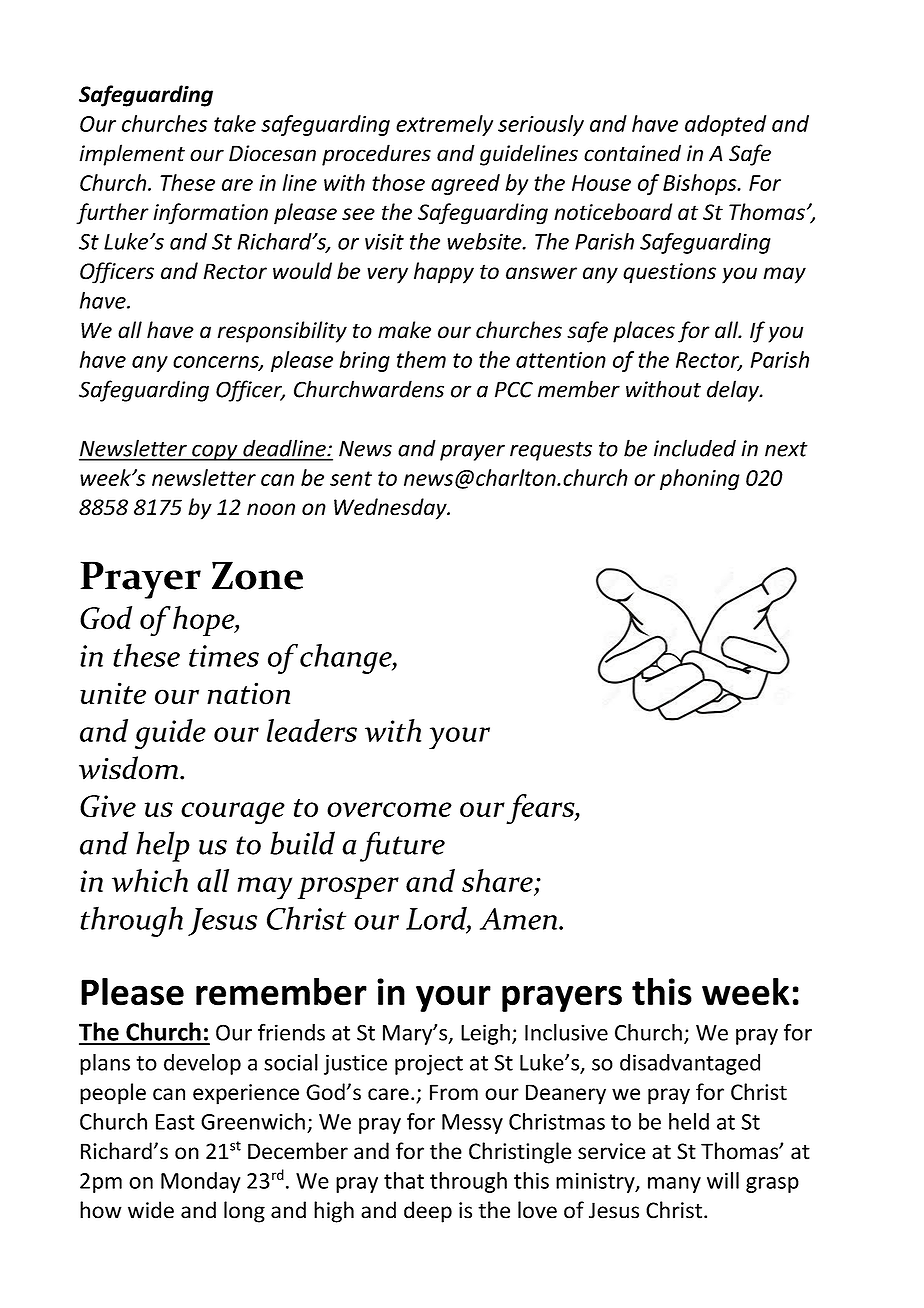  Describe the element at coordinates (404, 1180) in the image. I see `that` at that location.
